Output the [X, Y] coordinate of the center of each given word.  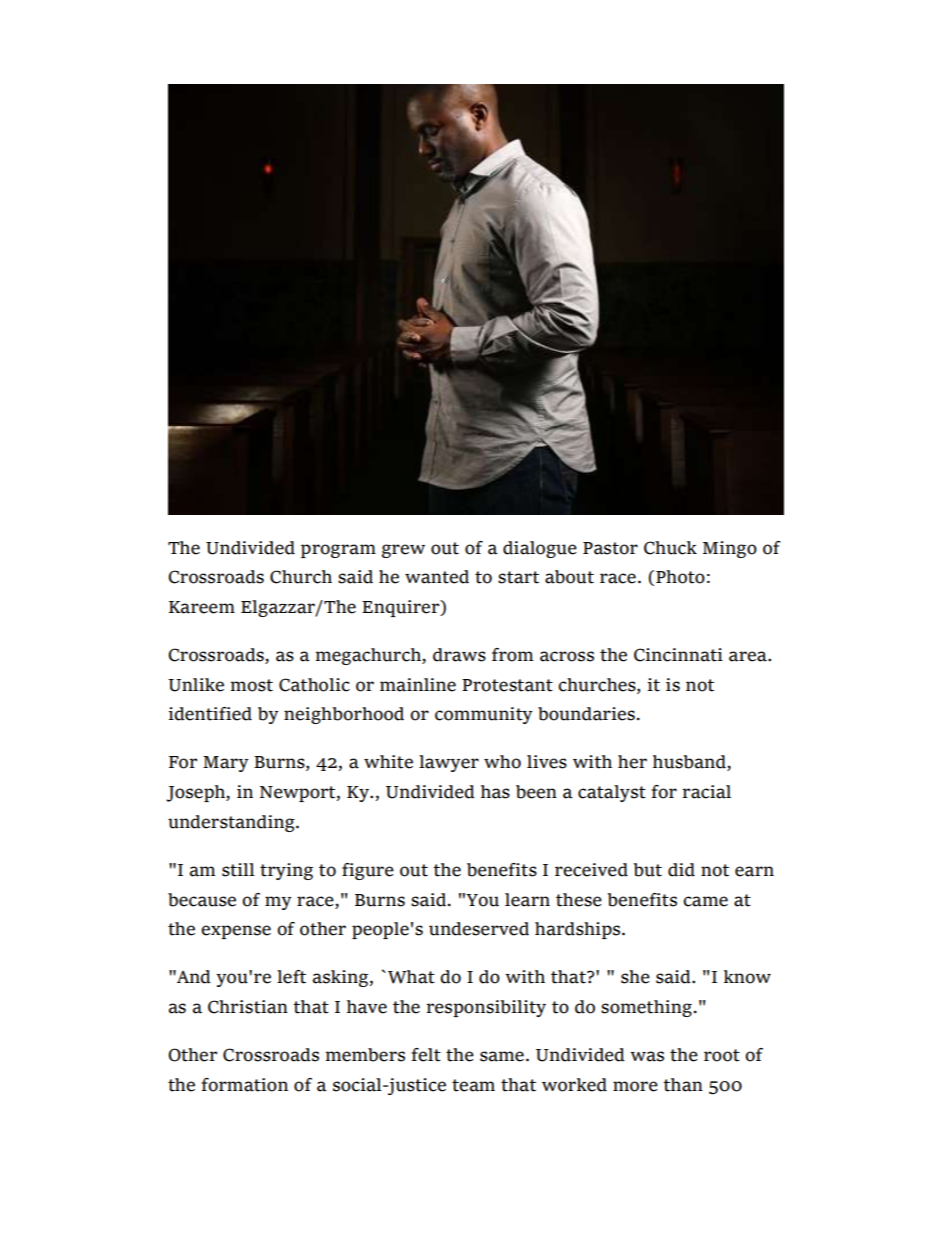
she [635, 977]
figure [368, 871]
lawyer [449, 763]
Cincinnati [678, 655]
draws [459, 655]
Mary [226, 764]
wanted [437, 577]
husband [690, 763]
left [291, 977]
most [251, 685]
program [338, 551]
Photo [680, 577]
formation [244, 1085]
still [238, 870]
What [411, 977]
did [681, 870]
